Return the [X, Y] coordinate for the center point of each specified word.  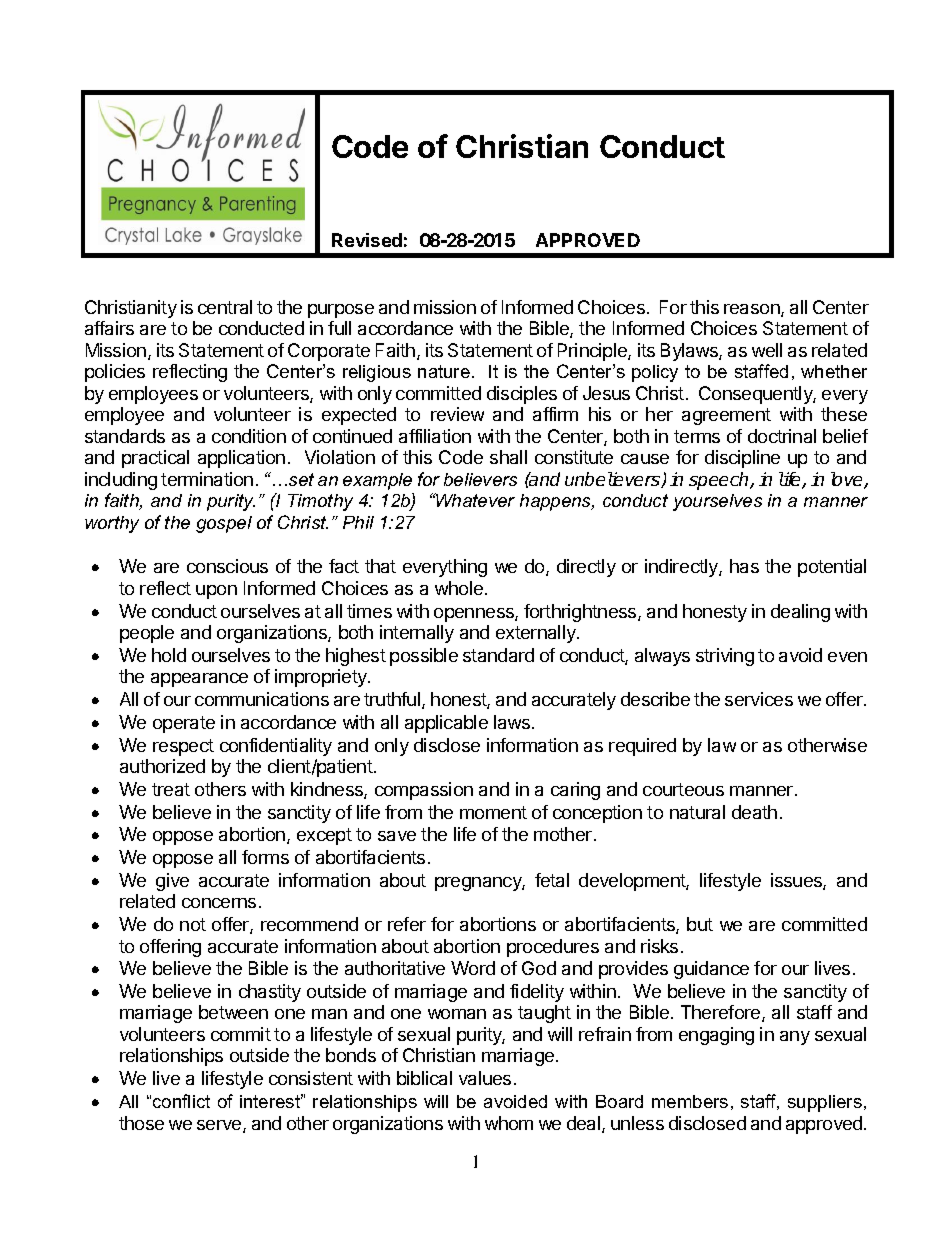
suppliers [825, 1103]
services [759, 699]
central [225, 307]
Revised [367, 240]
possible [424, 657]
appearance [199, 680]
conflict [181, 1101]
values [485, 1078]
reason [753, 310]
